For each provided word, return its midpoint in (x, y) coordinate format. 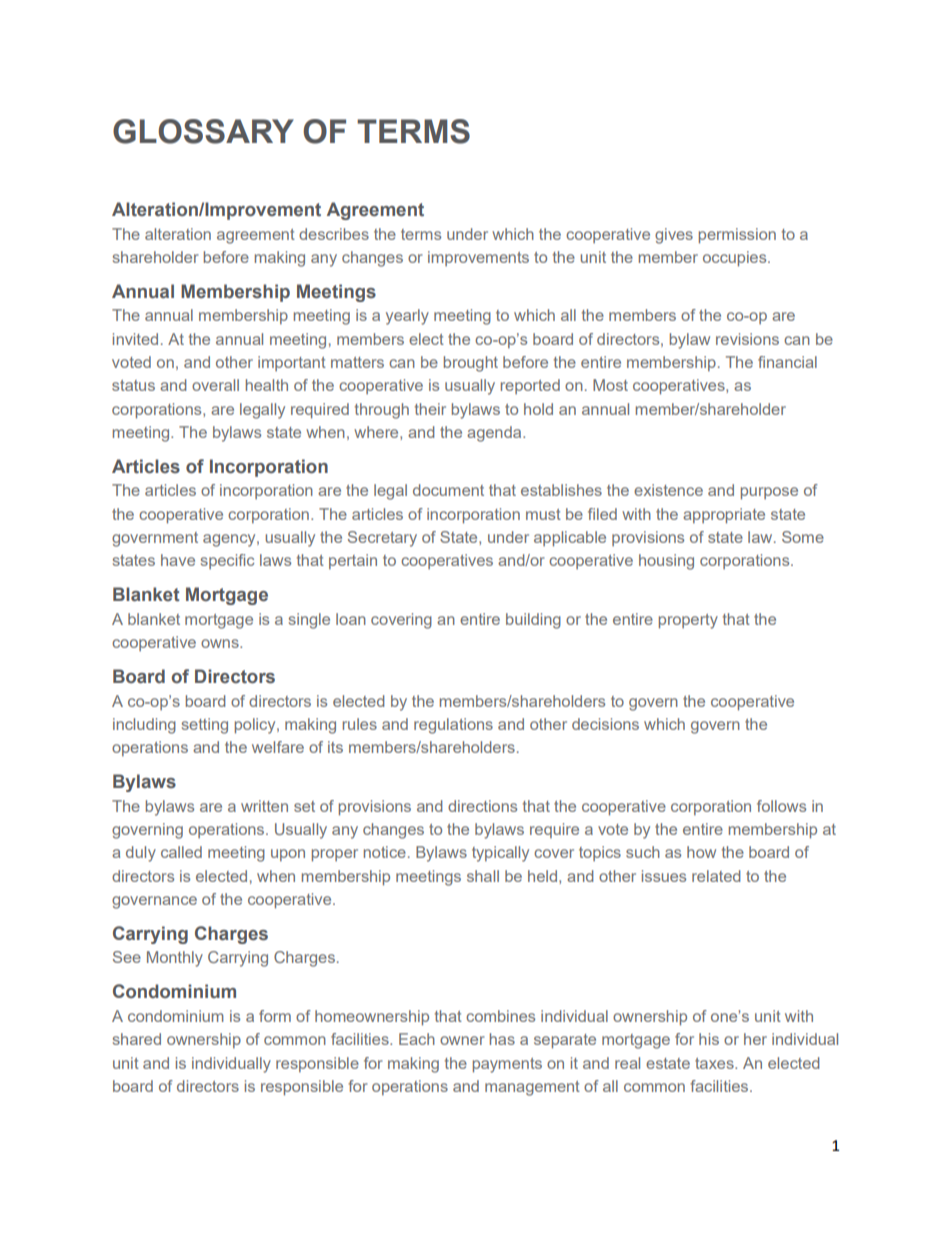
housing (666, 562)
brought (471, 364)
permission (737, 236)
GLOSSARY (203, 131)
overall (215, 385)
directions (482, 806)
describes (334, 234)
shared (137, 1039)
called (181, 852)
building (533, 621)
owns (221, 643)
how (701, 852)
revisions (747, 339)
